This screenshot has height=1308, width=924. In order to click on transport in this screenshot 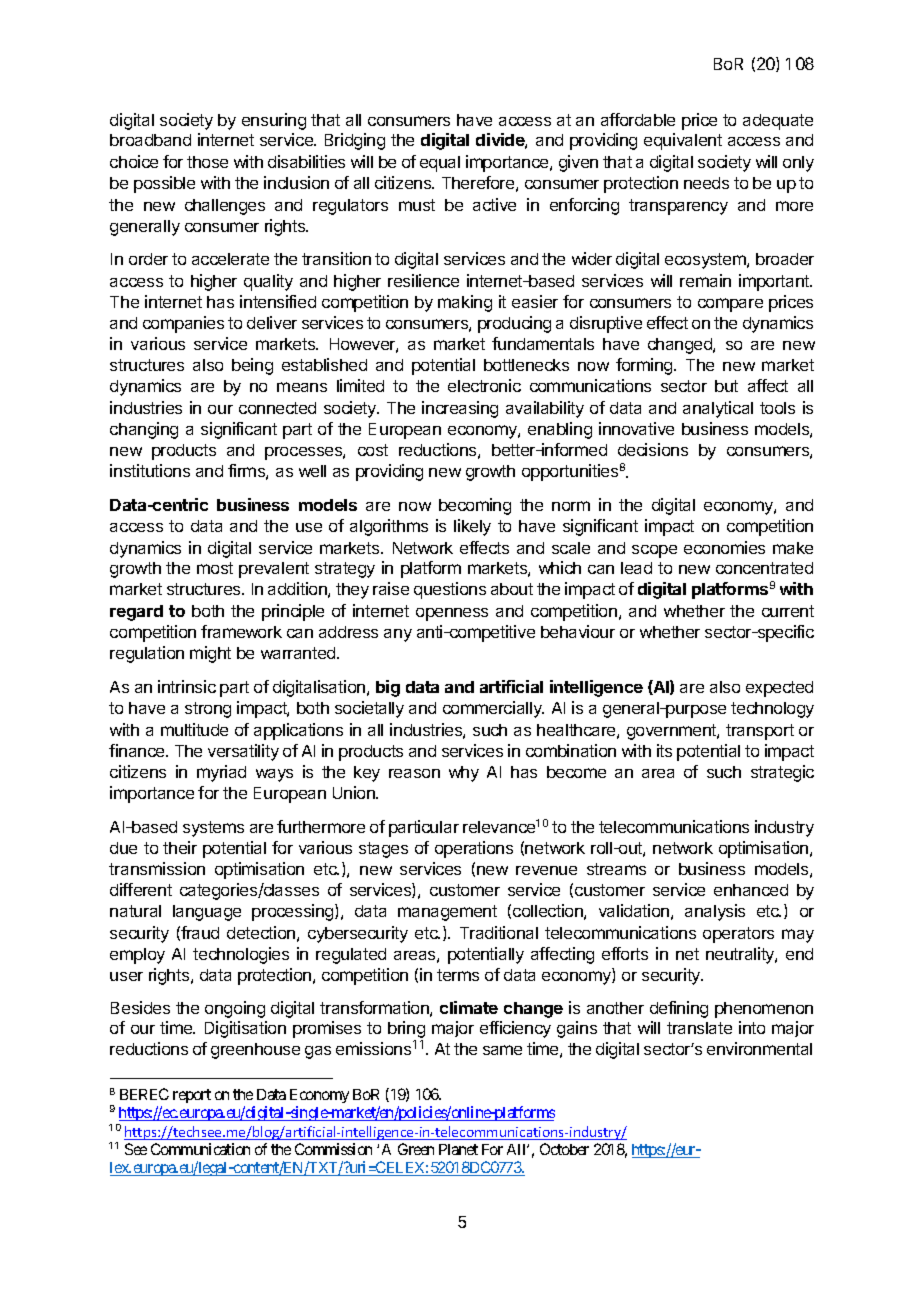, I will do `click(760, 732)`.
